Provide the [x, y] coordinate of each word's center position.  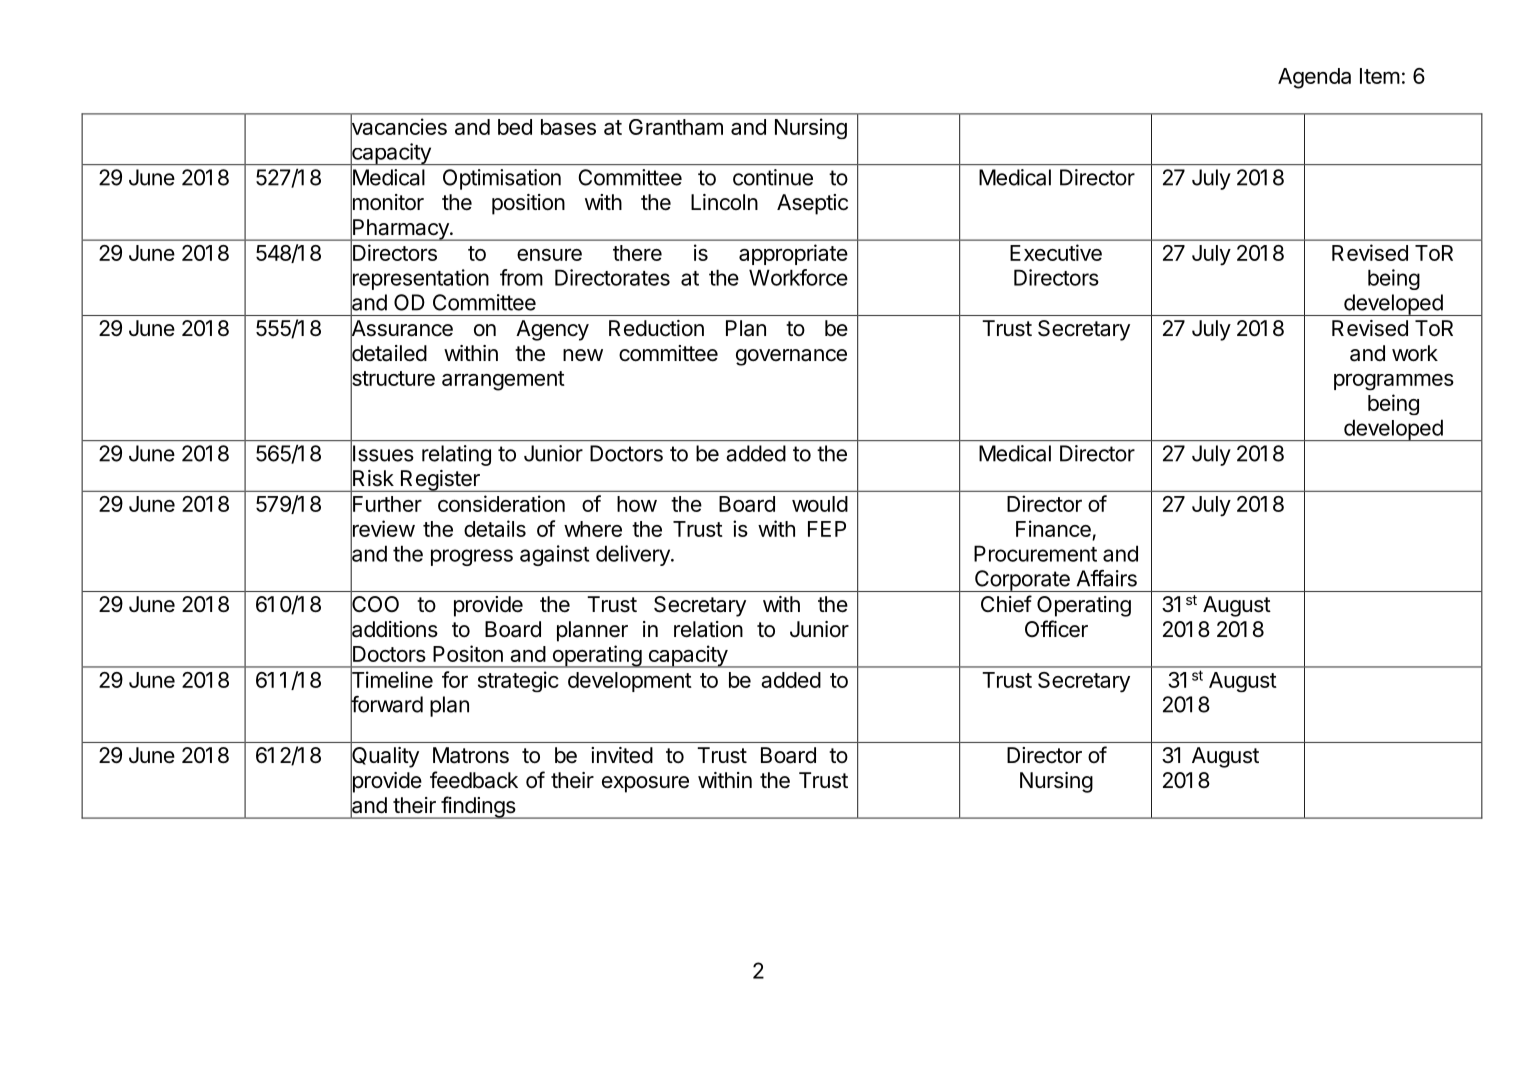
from [521, 277]
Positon [468, 653]
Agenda [1314, 78]
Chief [1006, 603]
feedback [474, 780]
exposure [645, 784]
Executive [1056, 252]
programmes [1394, 382]
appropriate [793, 254]
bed [515, 127]
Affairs [1107, 578]
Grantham [676, 127]
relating [456, 455]
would [820, 504]
